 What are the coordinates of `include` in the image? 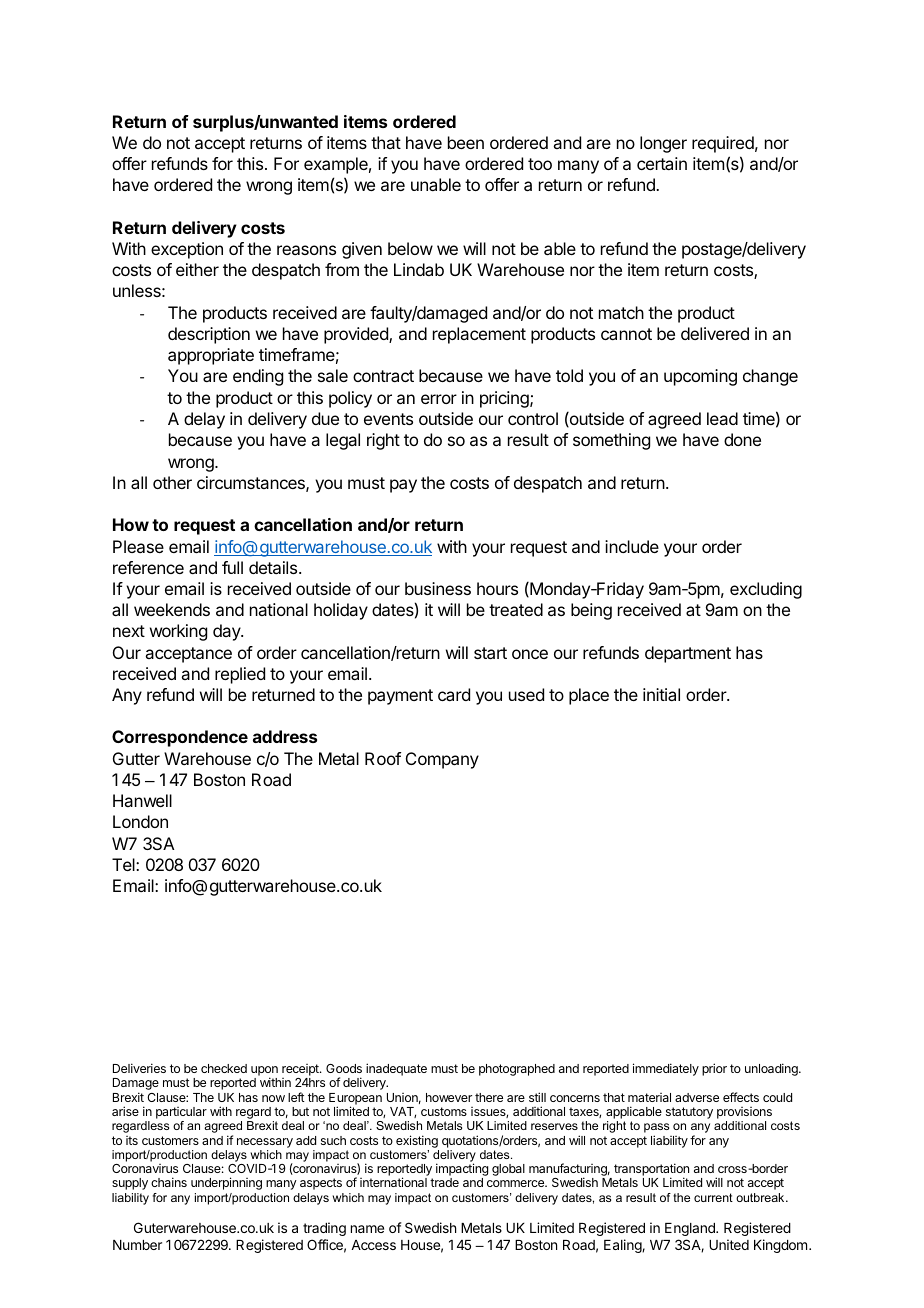 It's located at (632, 546).
